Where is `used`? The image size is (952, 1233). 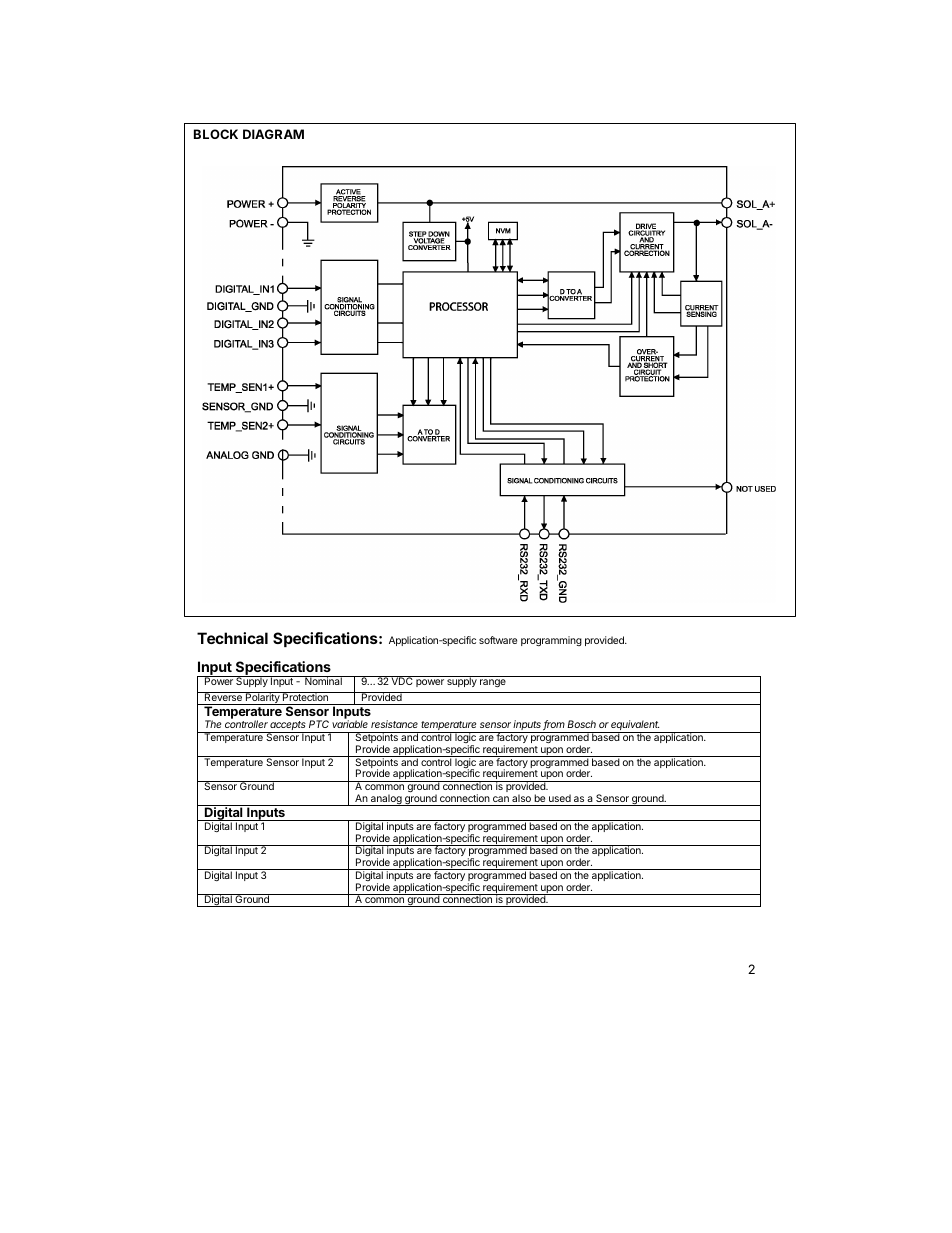
used is located at coordinates (560, 798).
